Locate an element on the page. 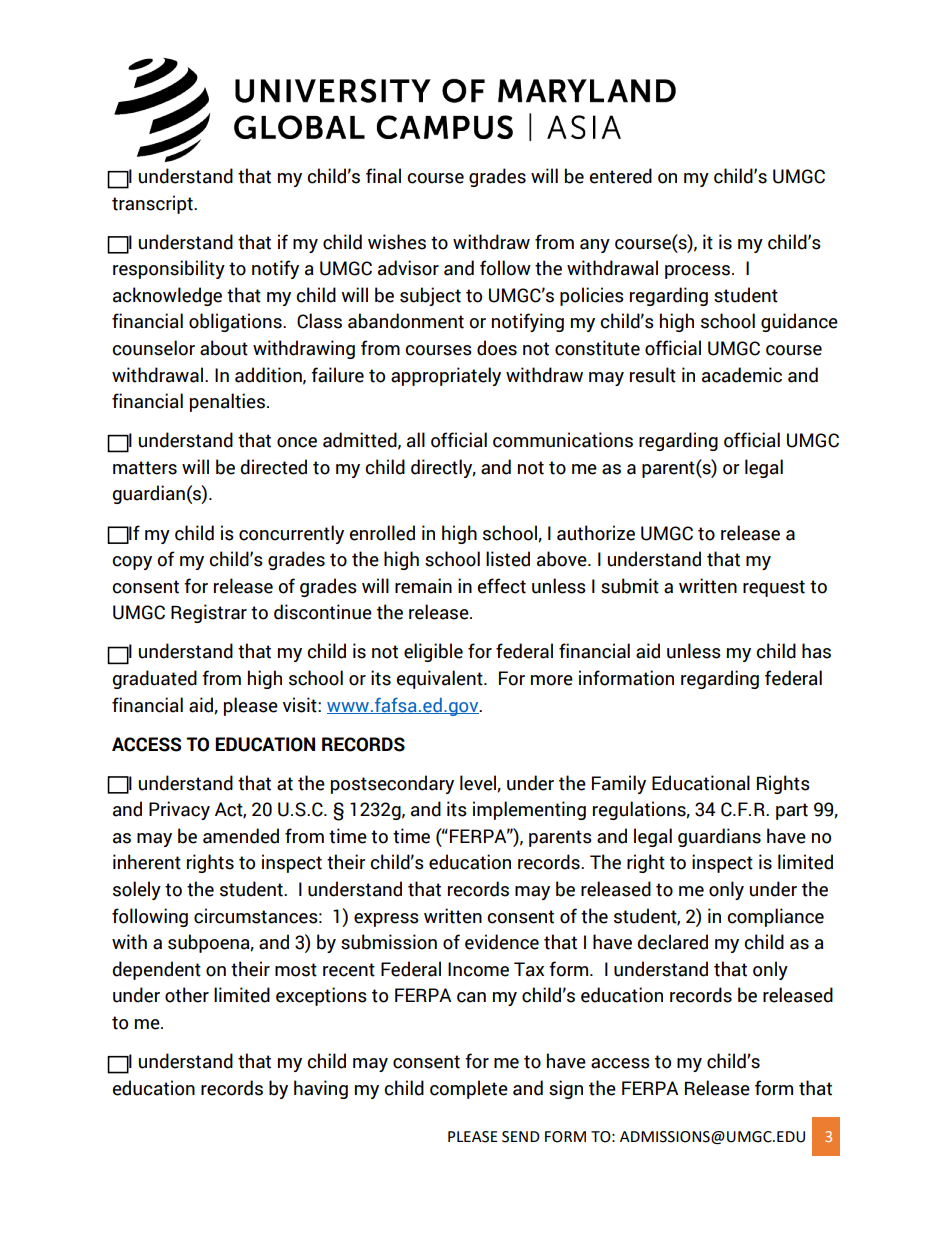 The height and width of the image is (1233, 952). academic is located at coordinates (742, 375).
